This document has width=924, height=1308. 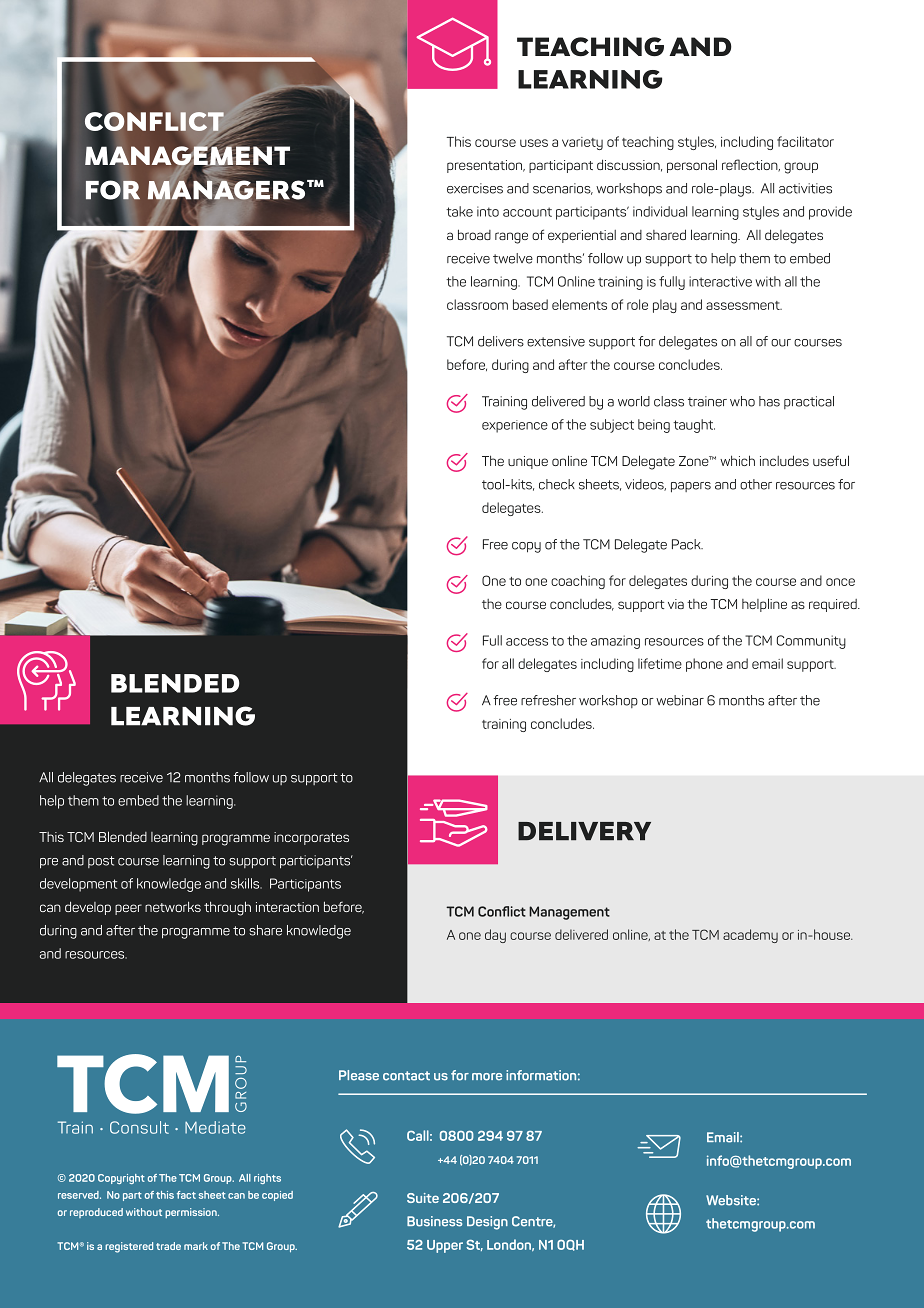 I want to click on day, so click(x=495, y=936).
